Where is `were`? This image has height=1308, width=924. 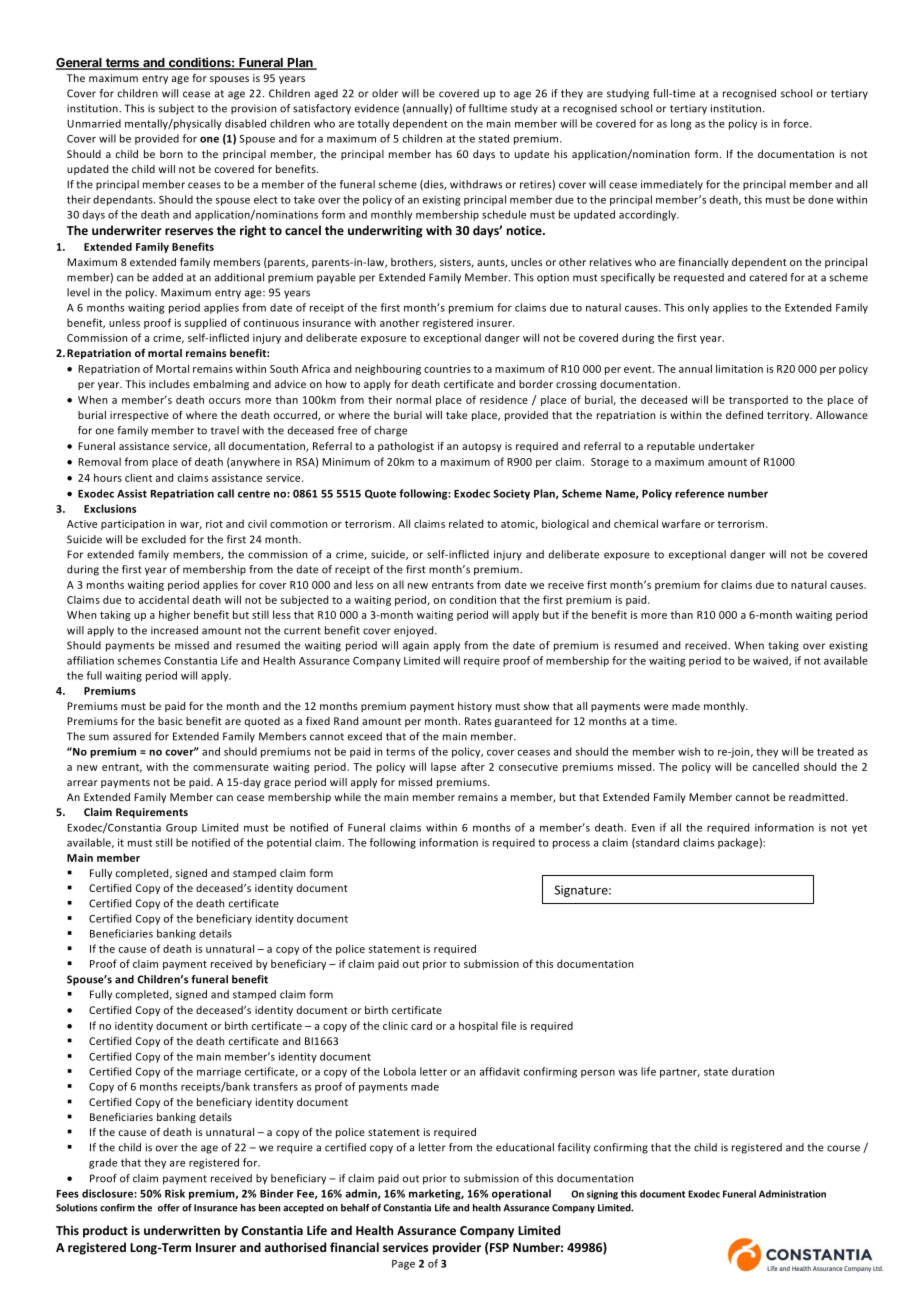
were is located at coordinates (656, 707).
